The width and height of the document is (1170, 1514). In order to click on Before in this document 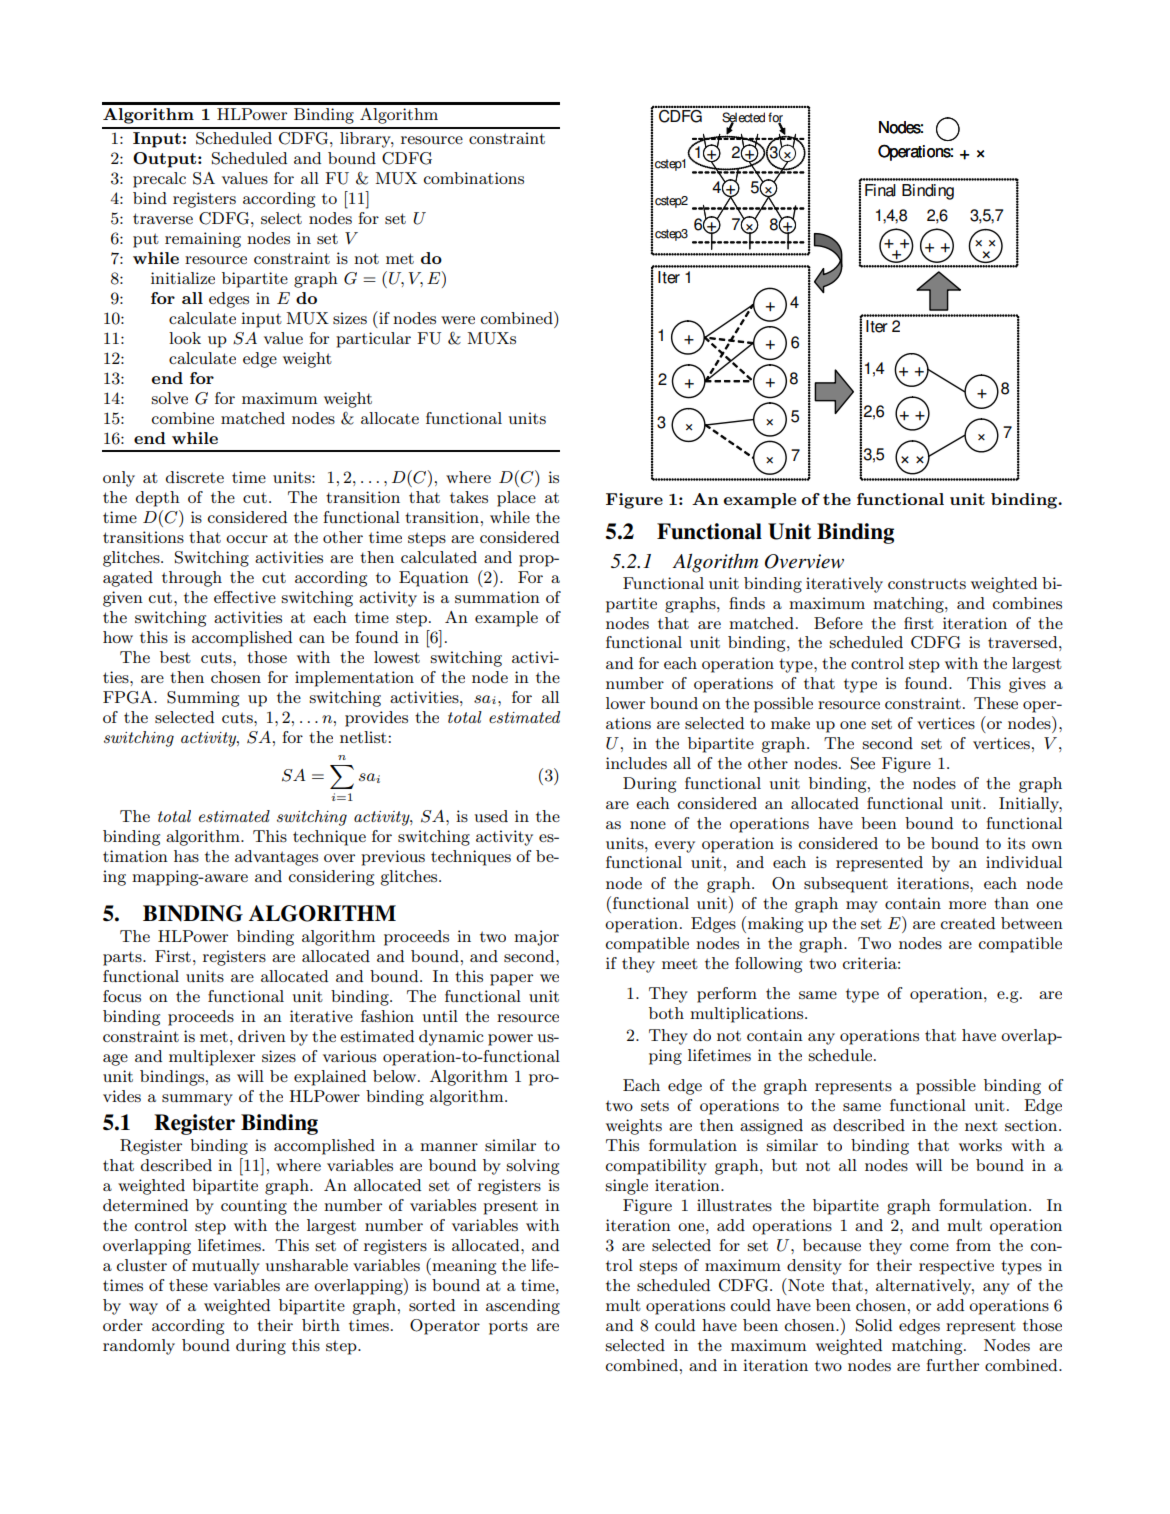, I will do `click(838, 623)`.
